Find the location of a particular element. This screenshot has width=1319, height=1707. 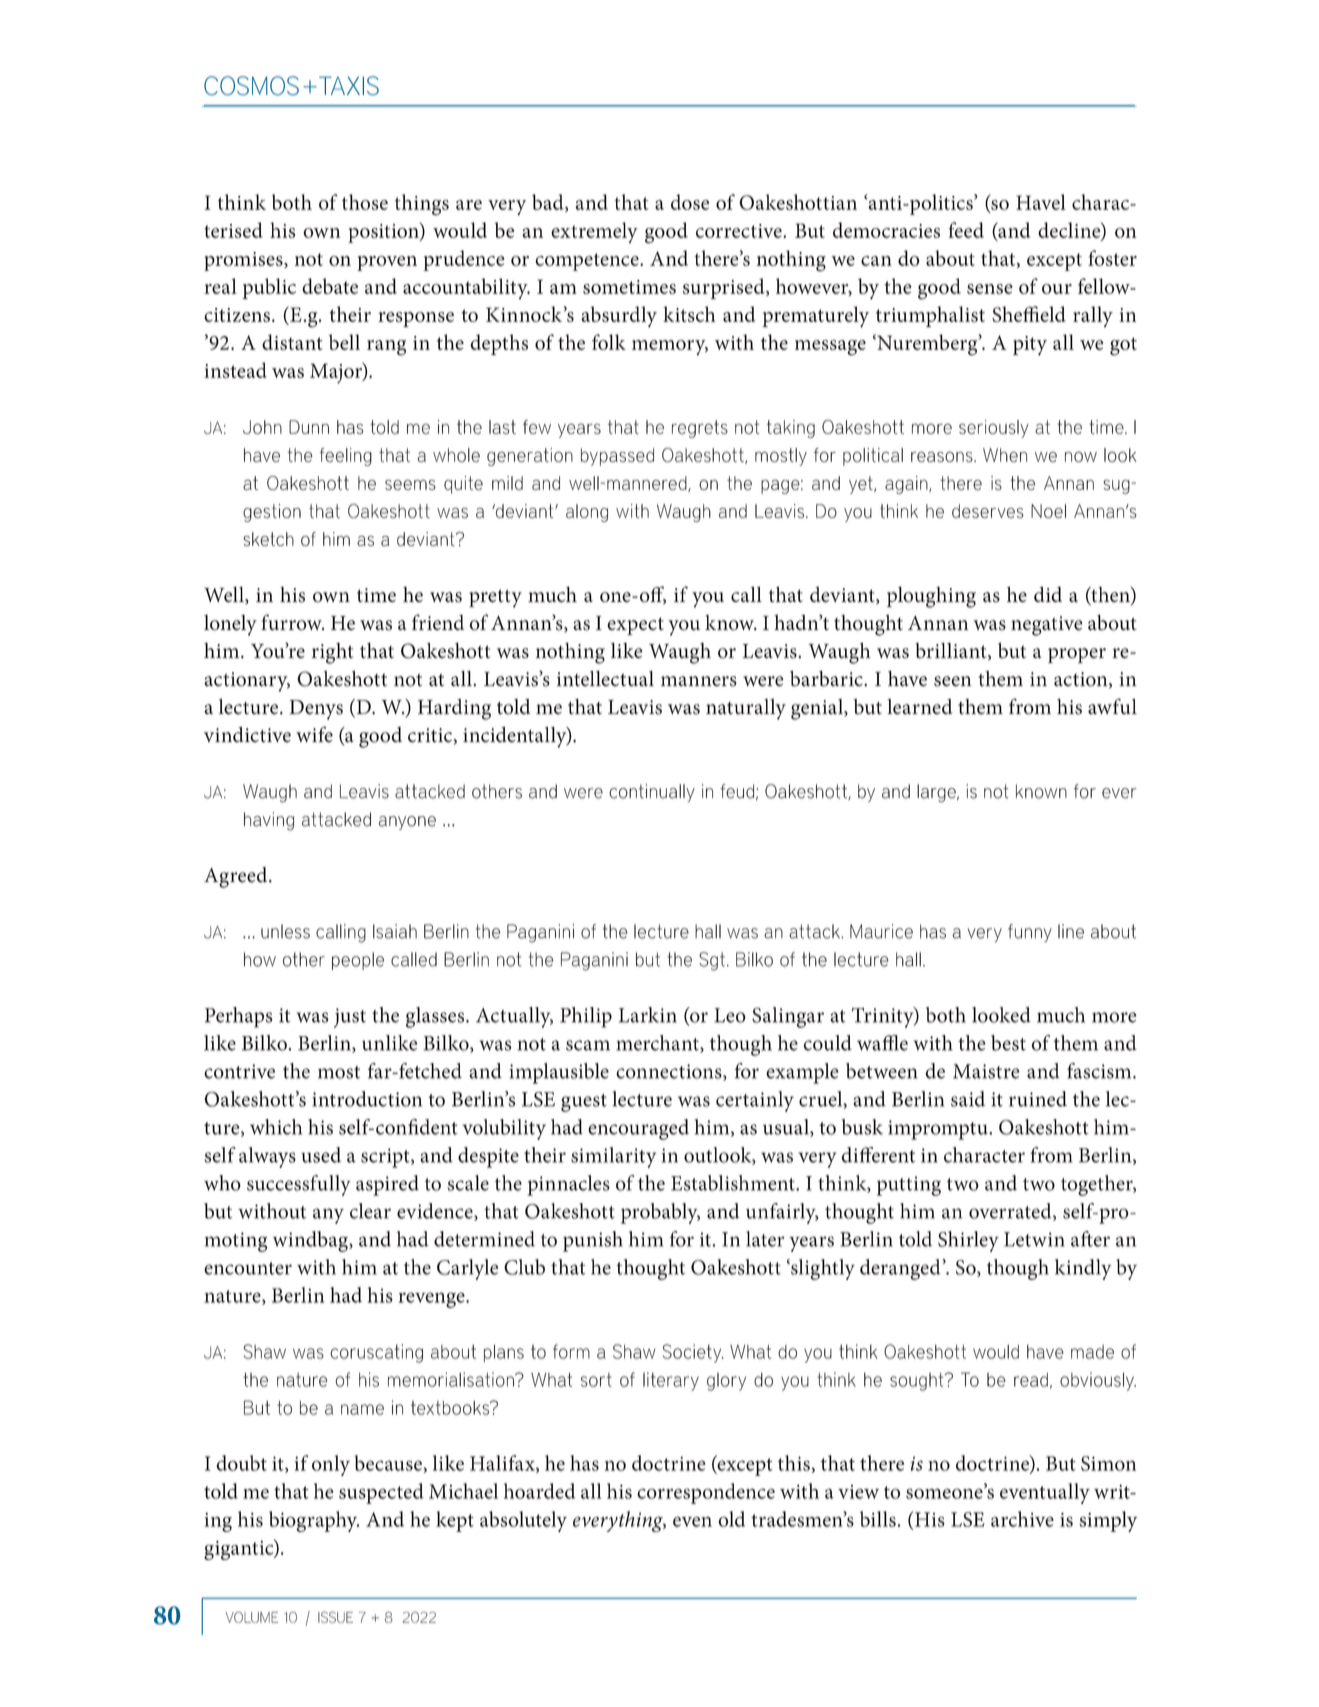

ruined is located at coordinates (1038, 1099).
